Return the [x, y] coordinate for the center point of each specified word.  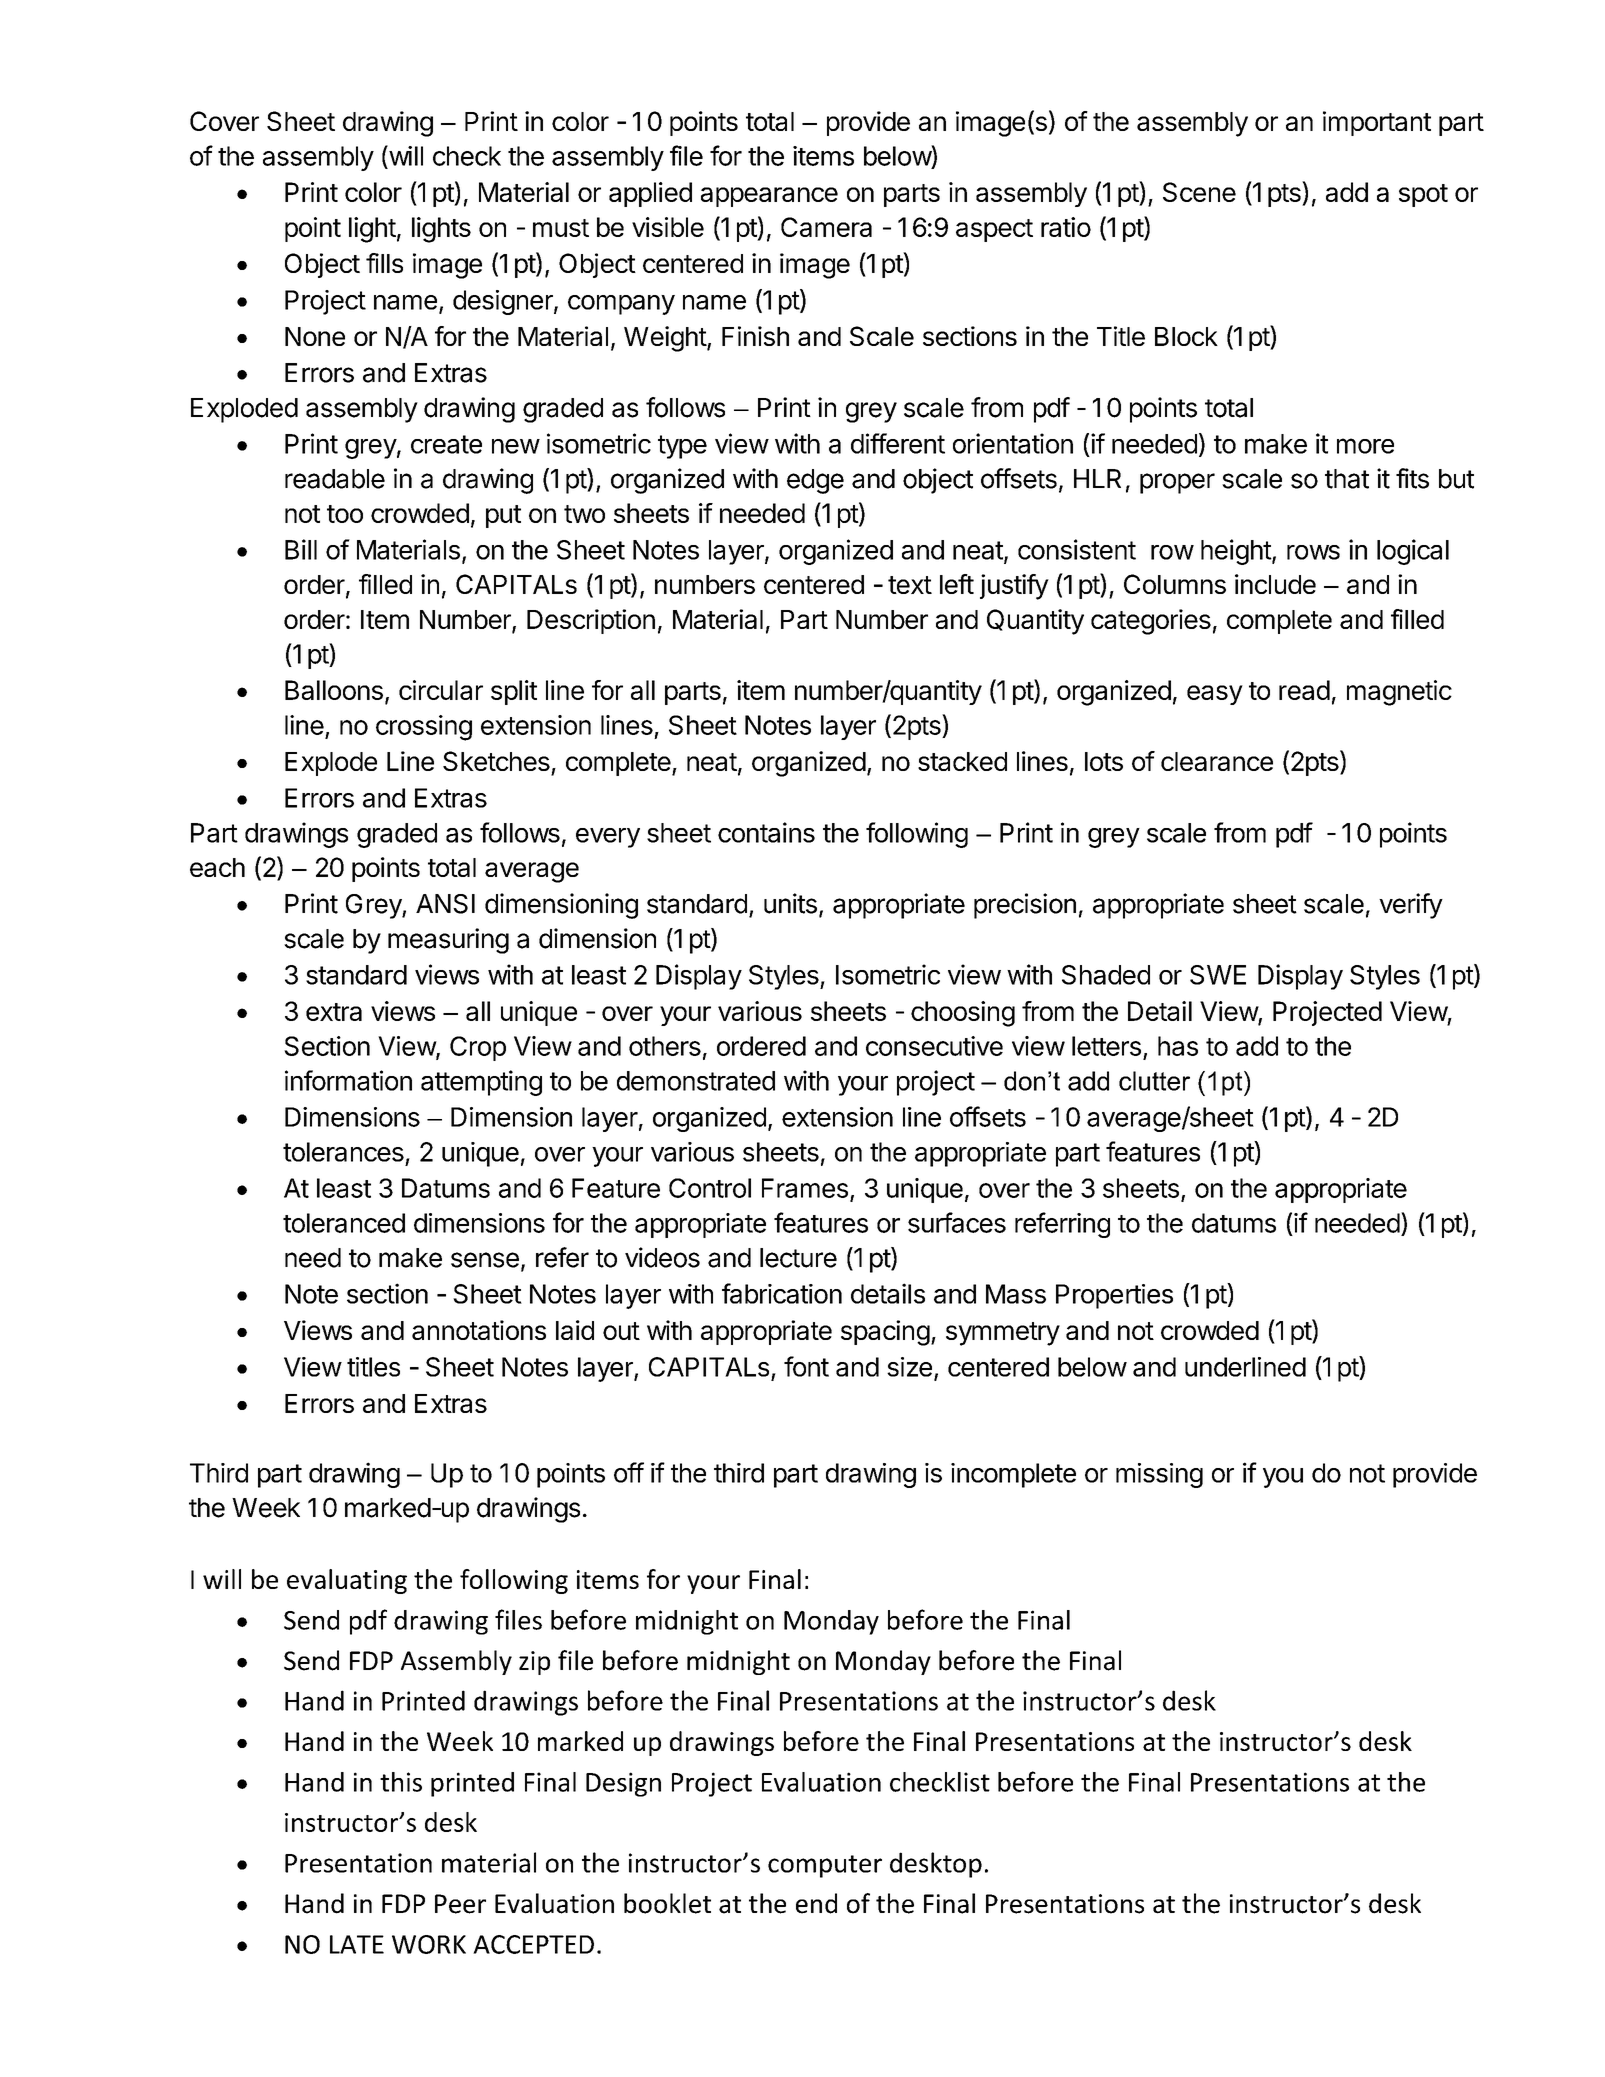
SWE [1218, 975]
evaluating [347, 1581]
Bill [301, 549]
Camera [826, 227]
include [1275, 584]
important [1377, 123]
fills [384, 263]
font [806, 1366]
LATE [357, 1944]
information [348, 1080]
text [910, 585]
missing [1159, 1475]
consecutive [934, 1046]
